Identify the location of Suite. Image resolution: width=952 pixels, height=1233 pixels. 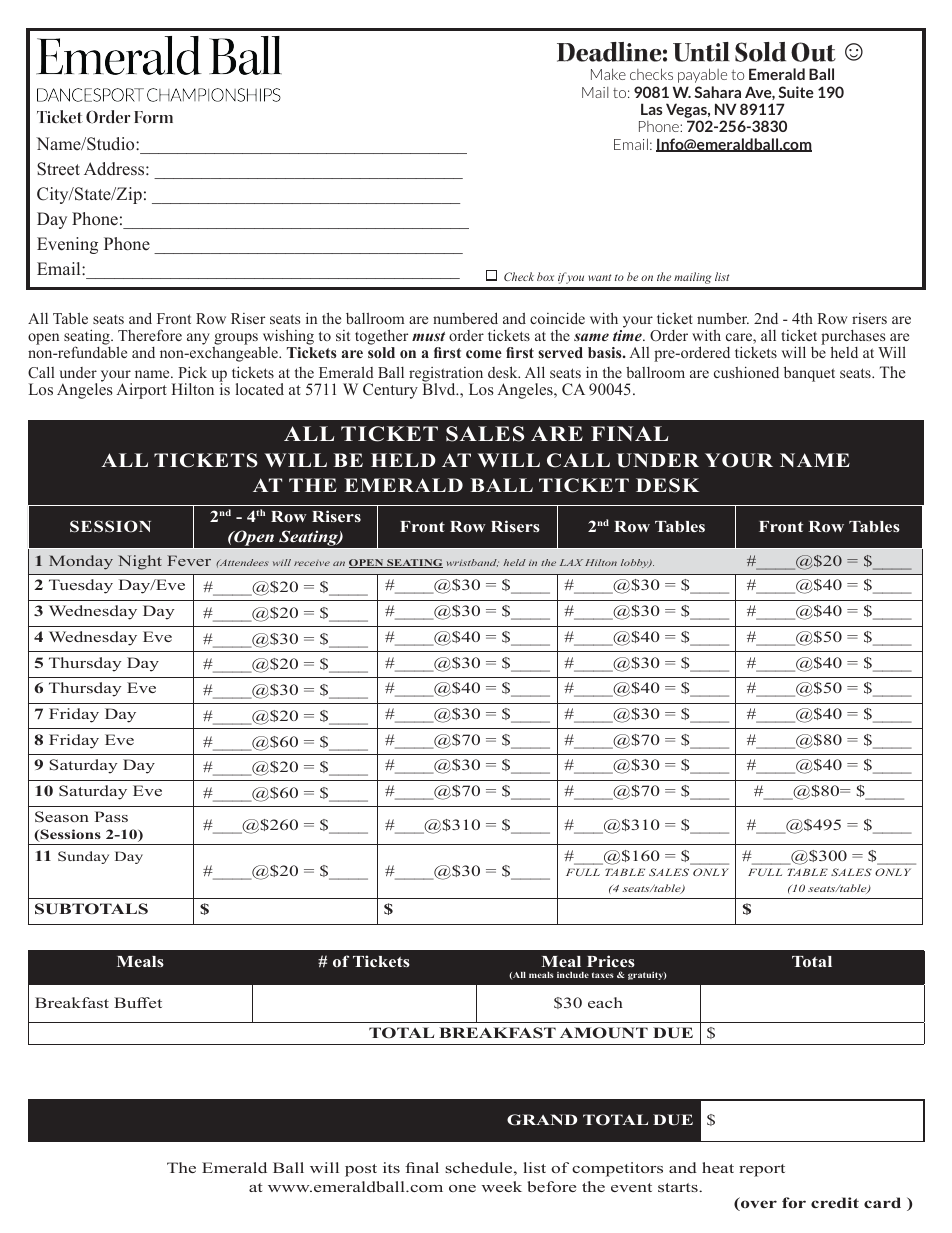
(796, 92).
